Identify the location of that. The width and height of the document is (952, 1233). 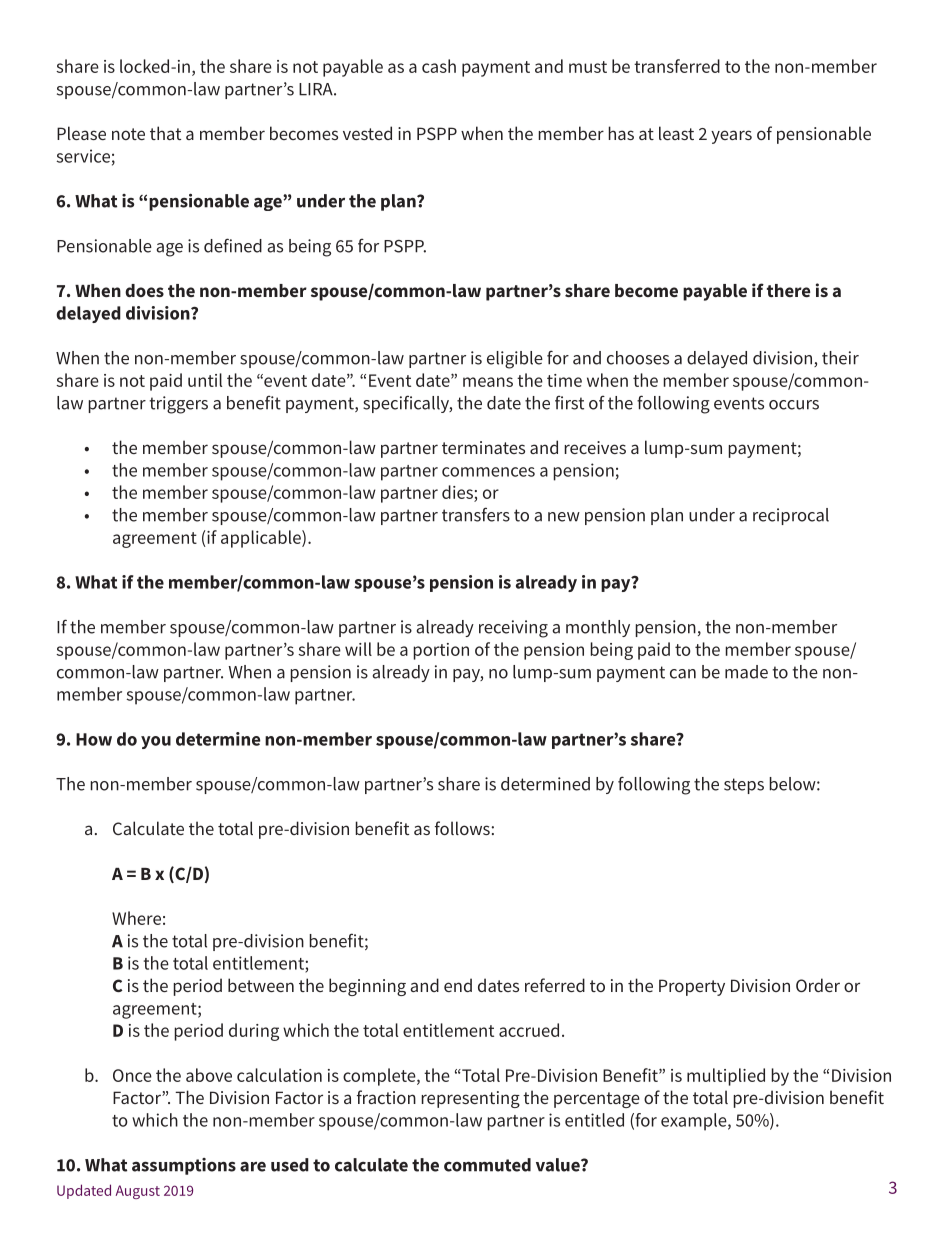
(165, 133).
